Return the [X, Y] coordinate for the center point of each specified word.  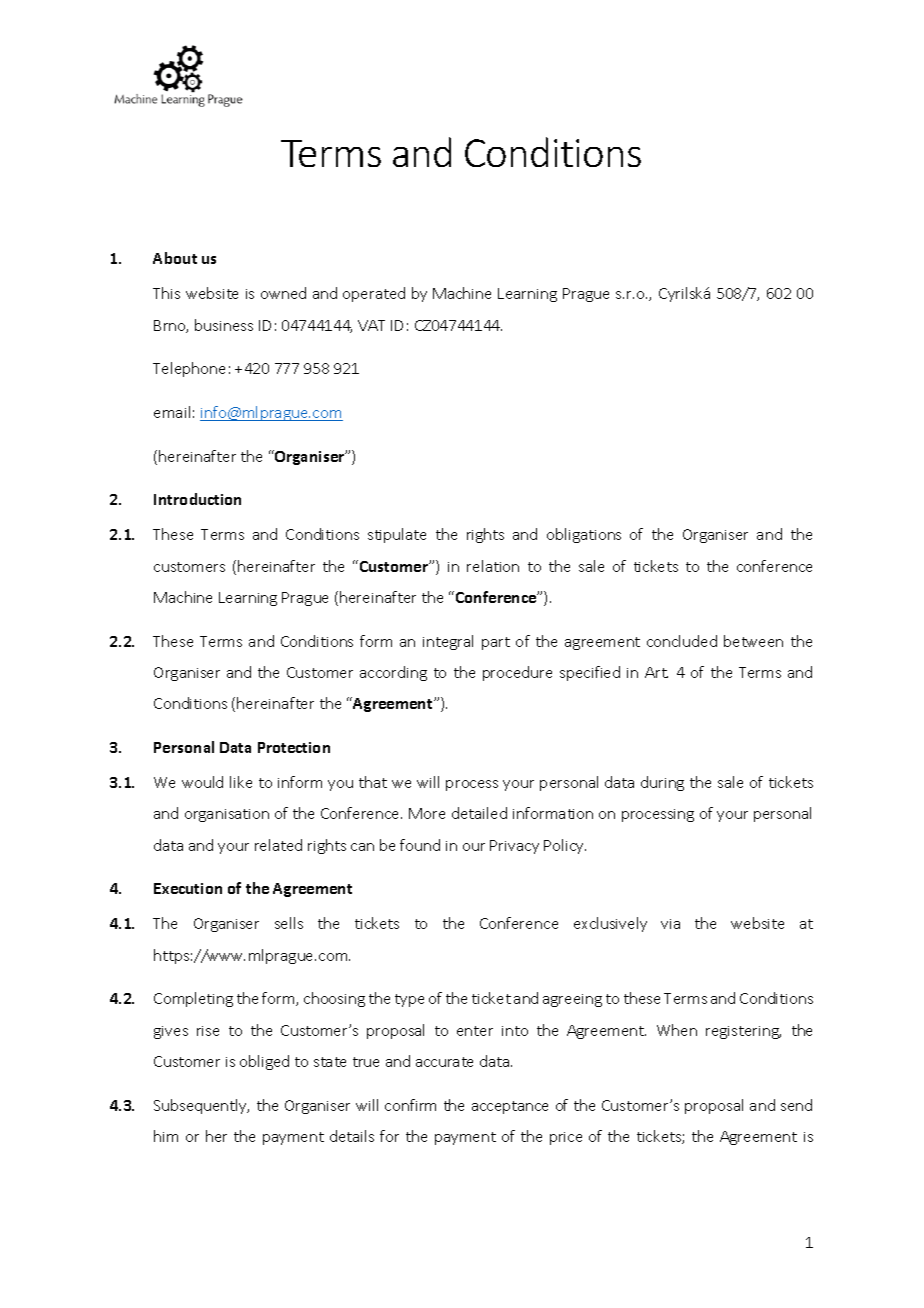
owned [283, 293]
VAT [371, 325]
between [753, 641]
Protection [294, 747]
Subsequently [201, 1106]
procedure [517, 673]
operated [374, 294]
